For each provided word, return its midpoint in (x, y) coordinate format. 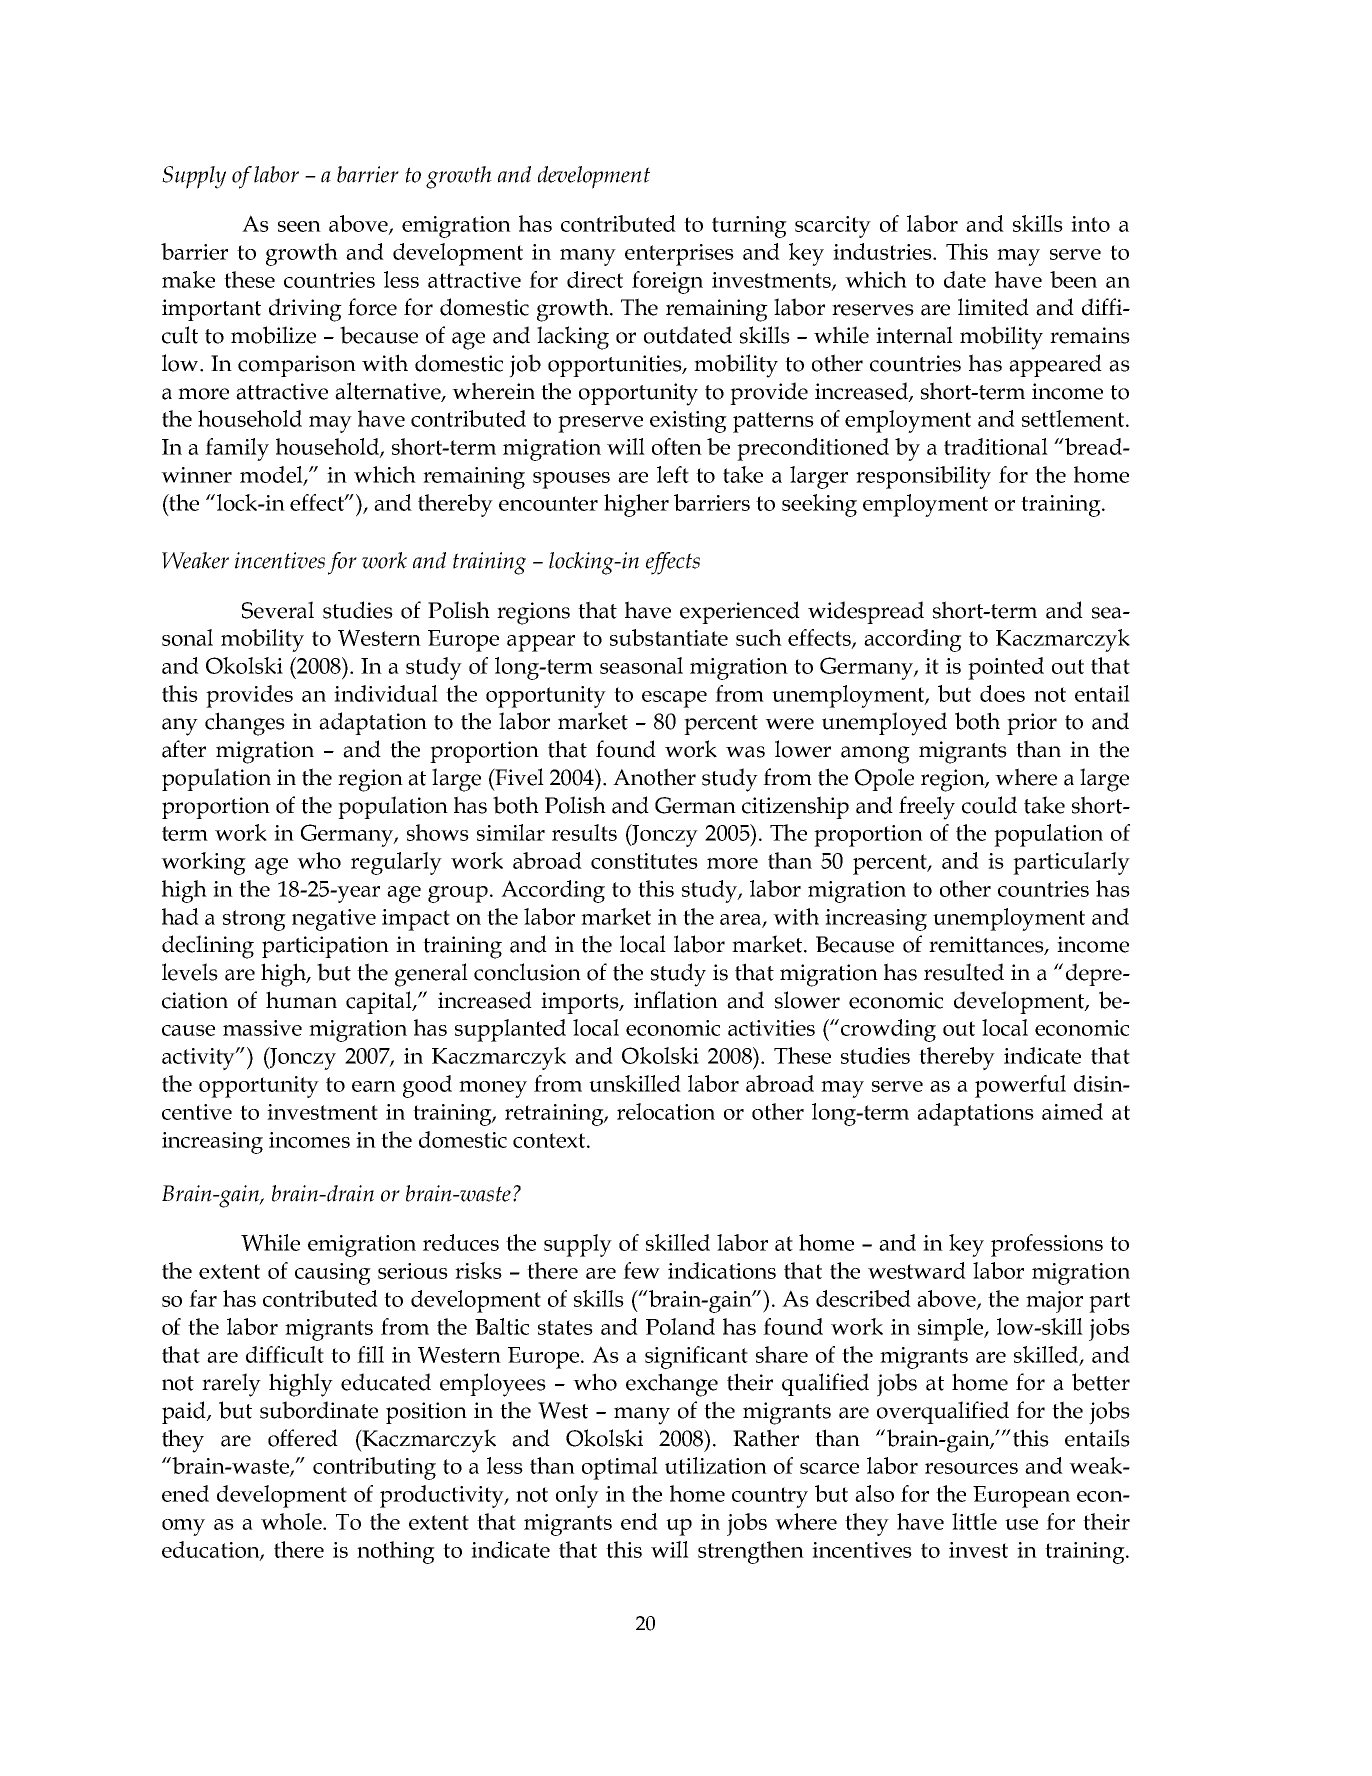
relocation (666, 1111)
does (1002, 693)
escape (674, 699)
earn (374, 1086)
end (639, 1521)
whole (292, 1521)
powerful (1020, 1086)
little (974, 1521)
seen (299, 226)
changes (245, 724)
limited (993, 307)
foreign (667, 282)
